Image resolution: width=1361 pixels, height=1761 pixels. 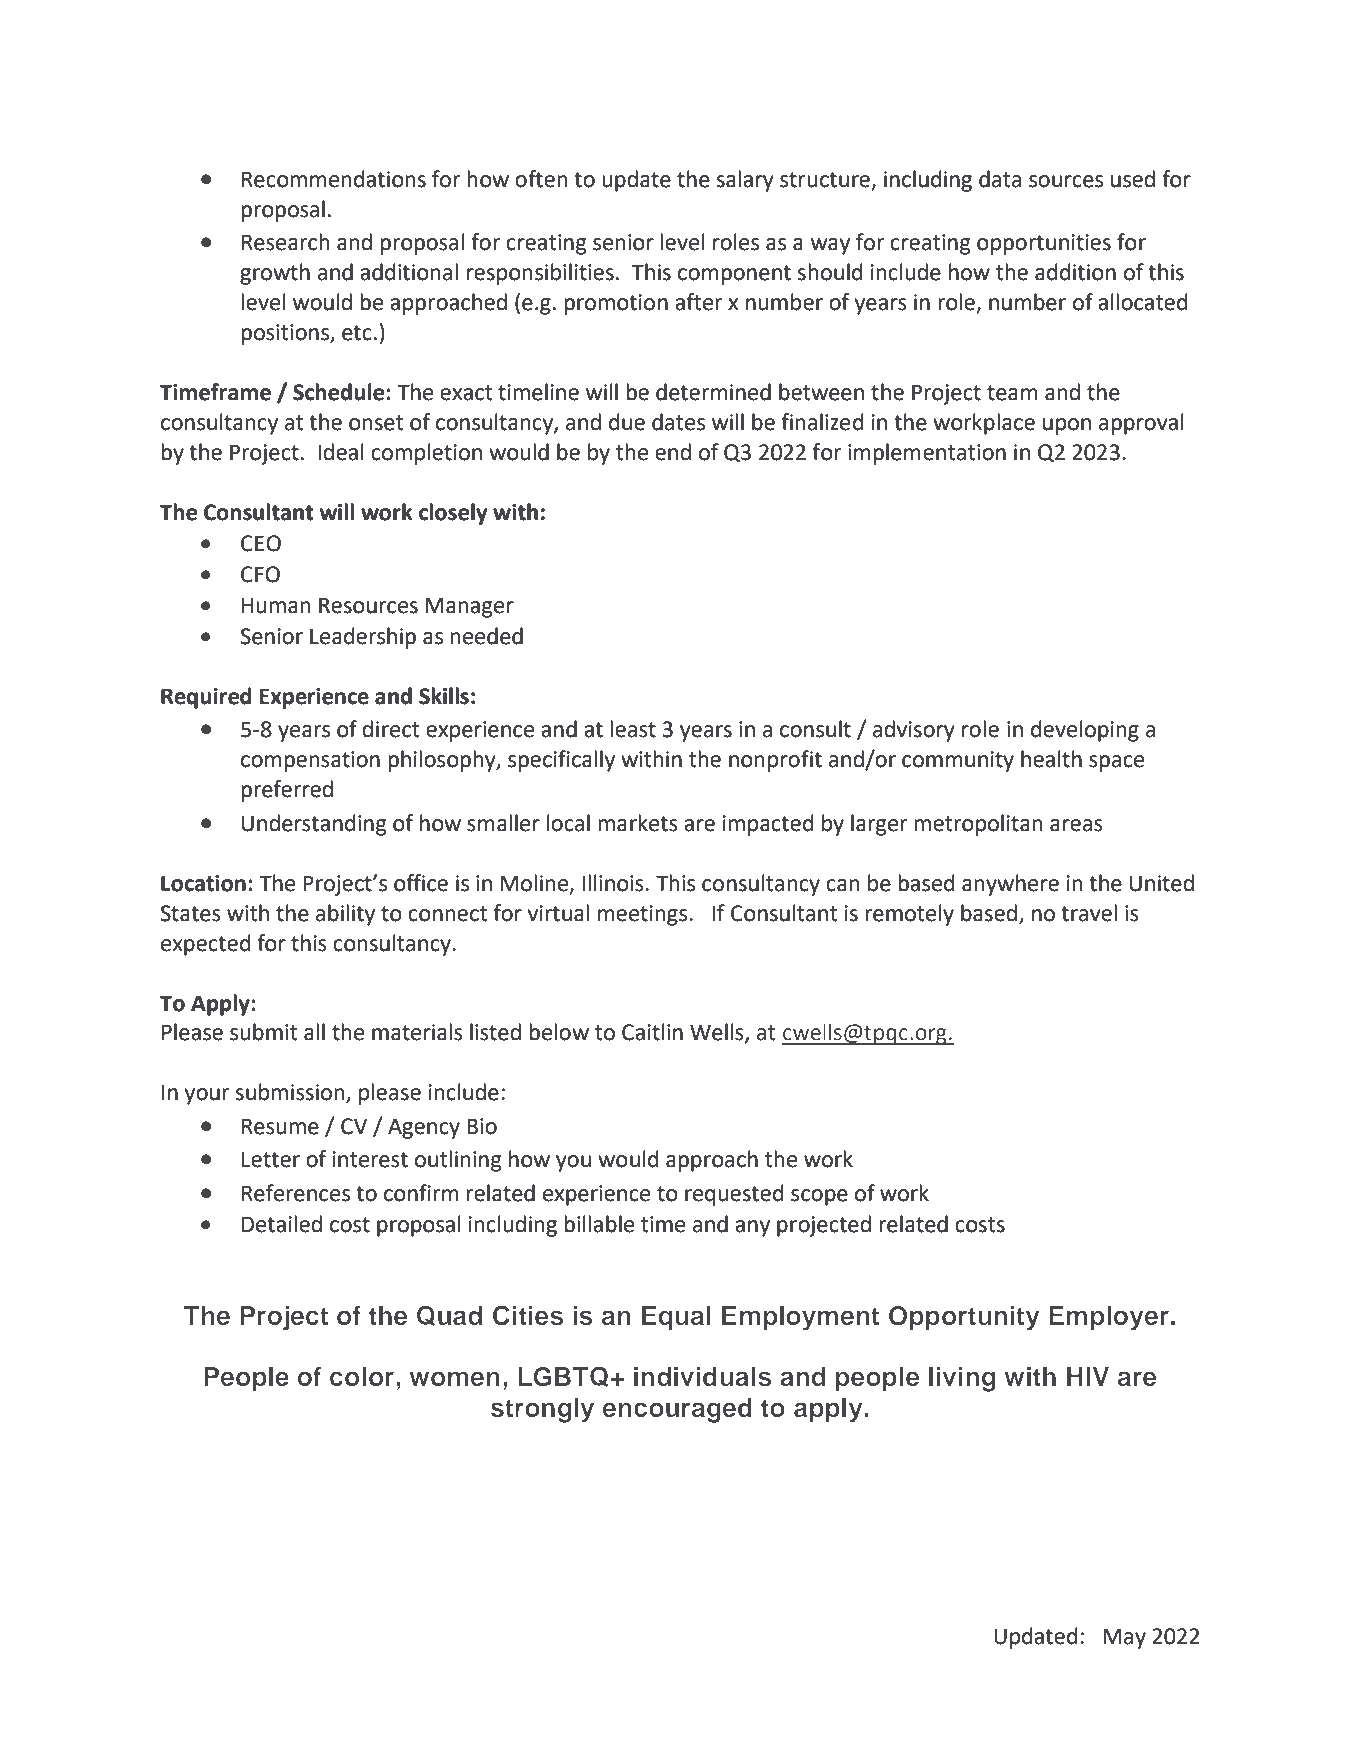 I want to click on Research, so click(x=286, y=242).
